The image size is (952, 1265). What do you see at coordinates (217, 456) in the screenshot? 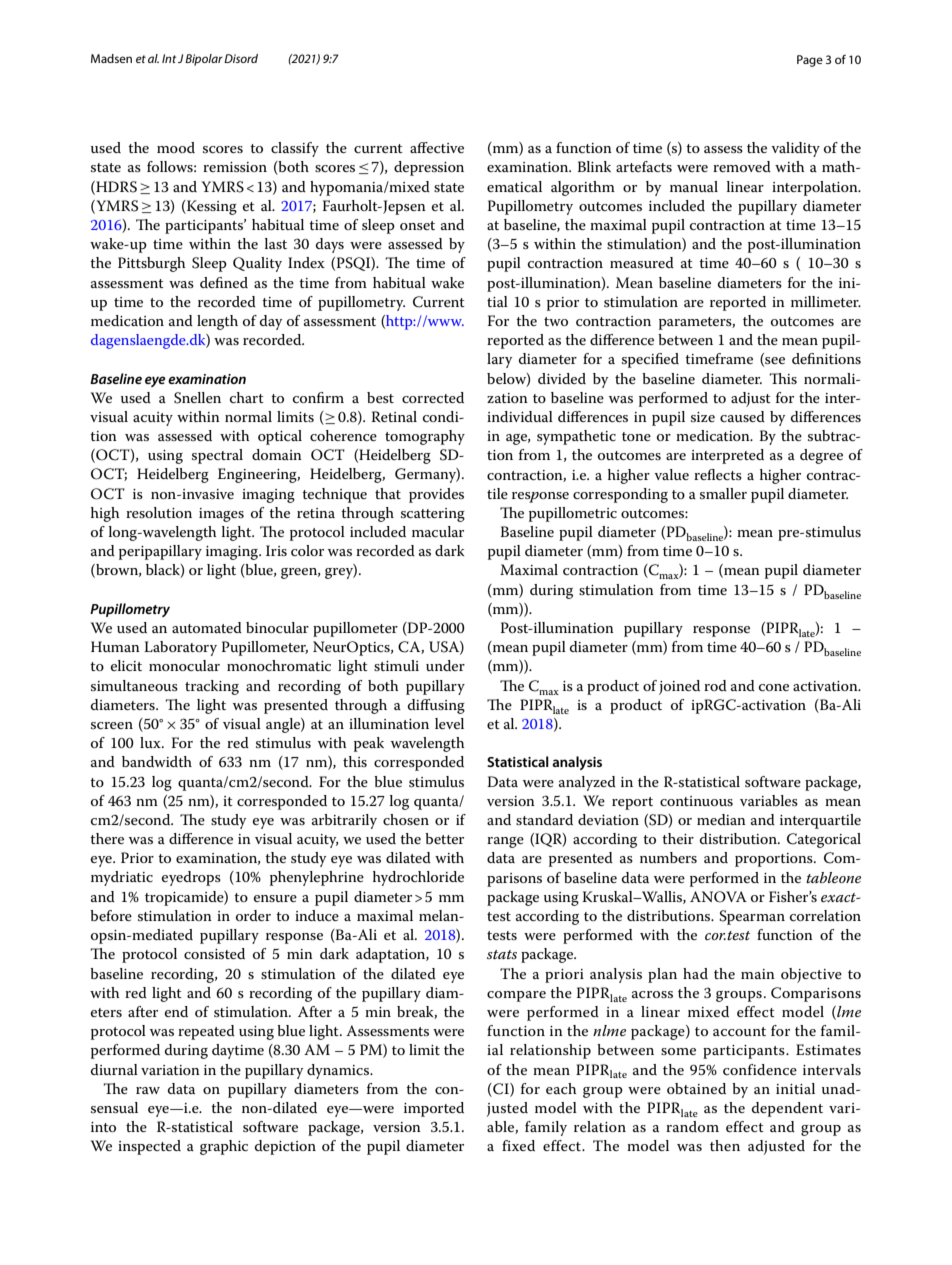
I see `spectral` at bounding box center [217, 456].
